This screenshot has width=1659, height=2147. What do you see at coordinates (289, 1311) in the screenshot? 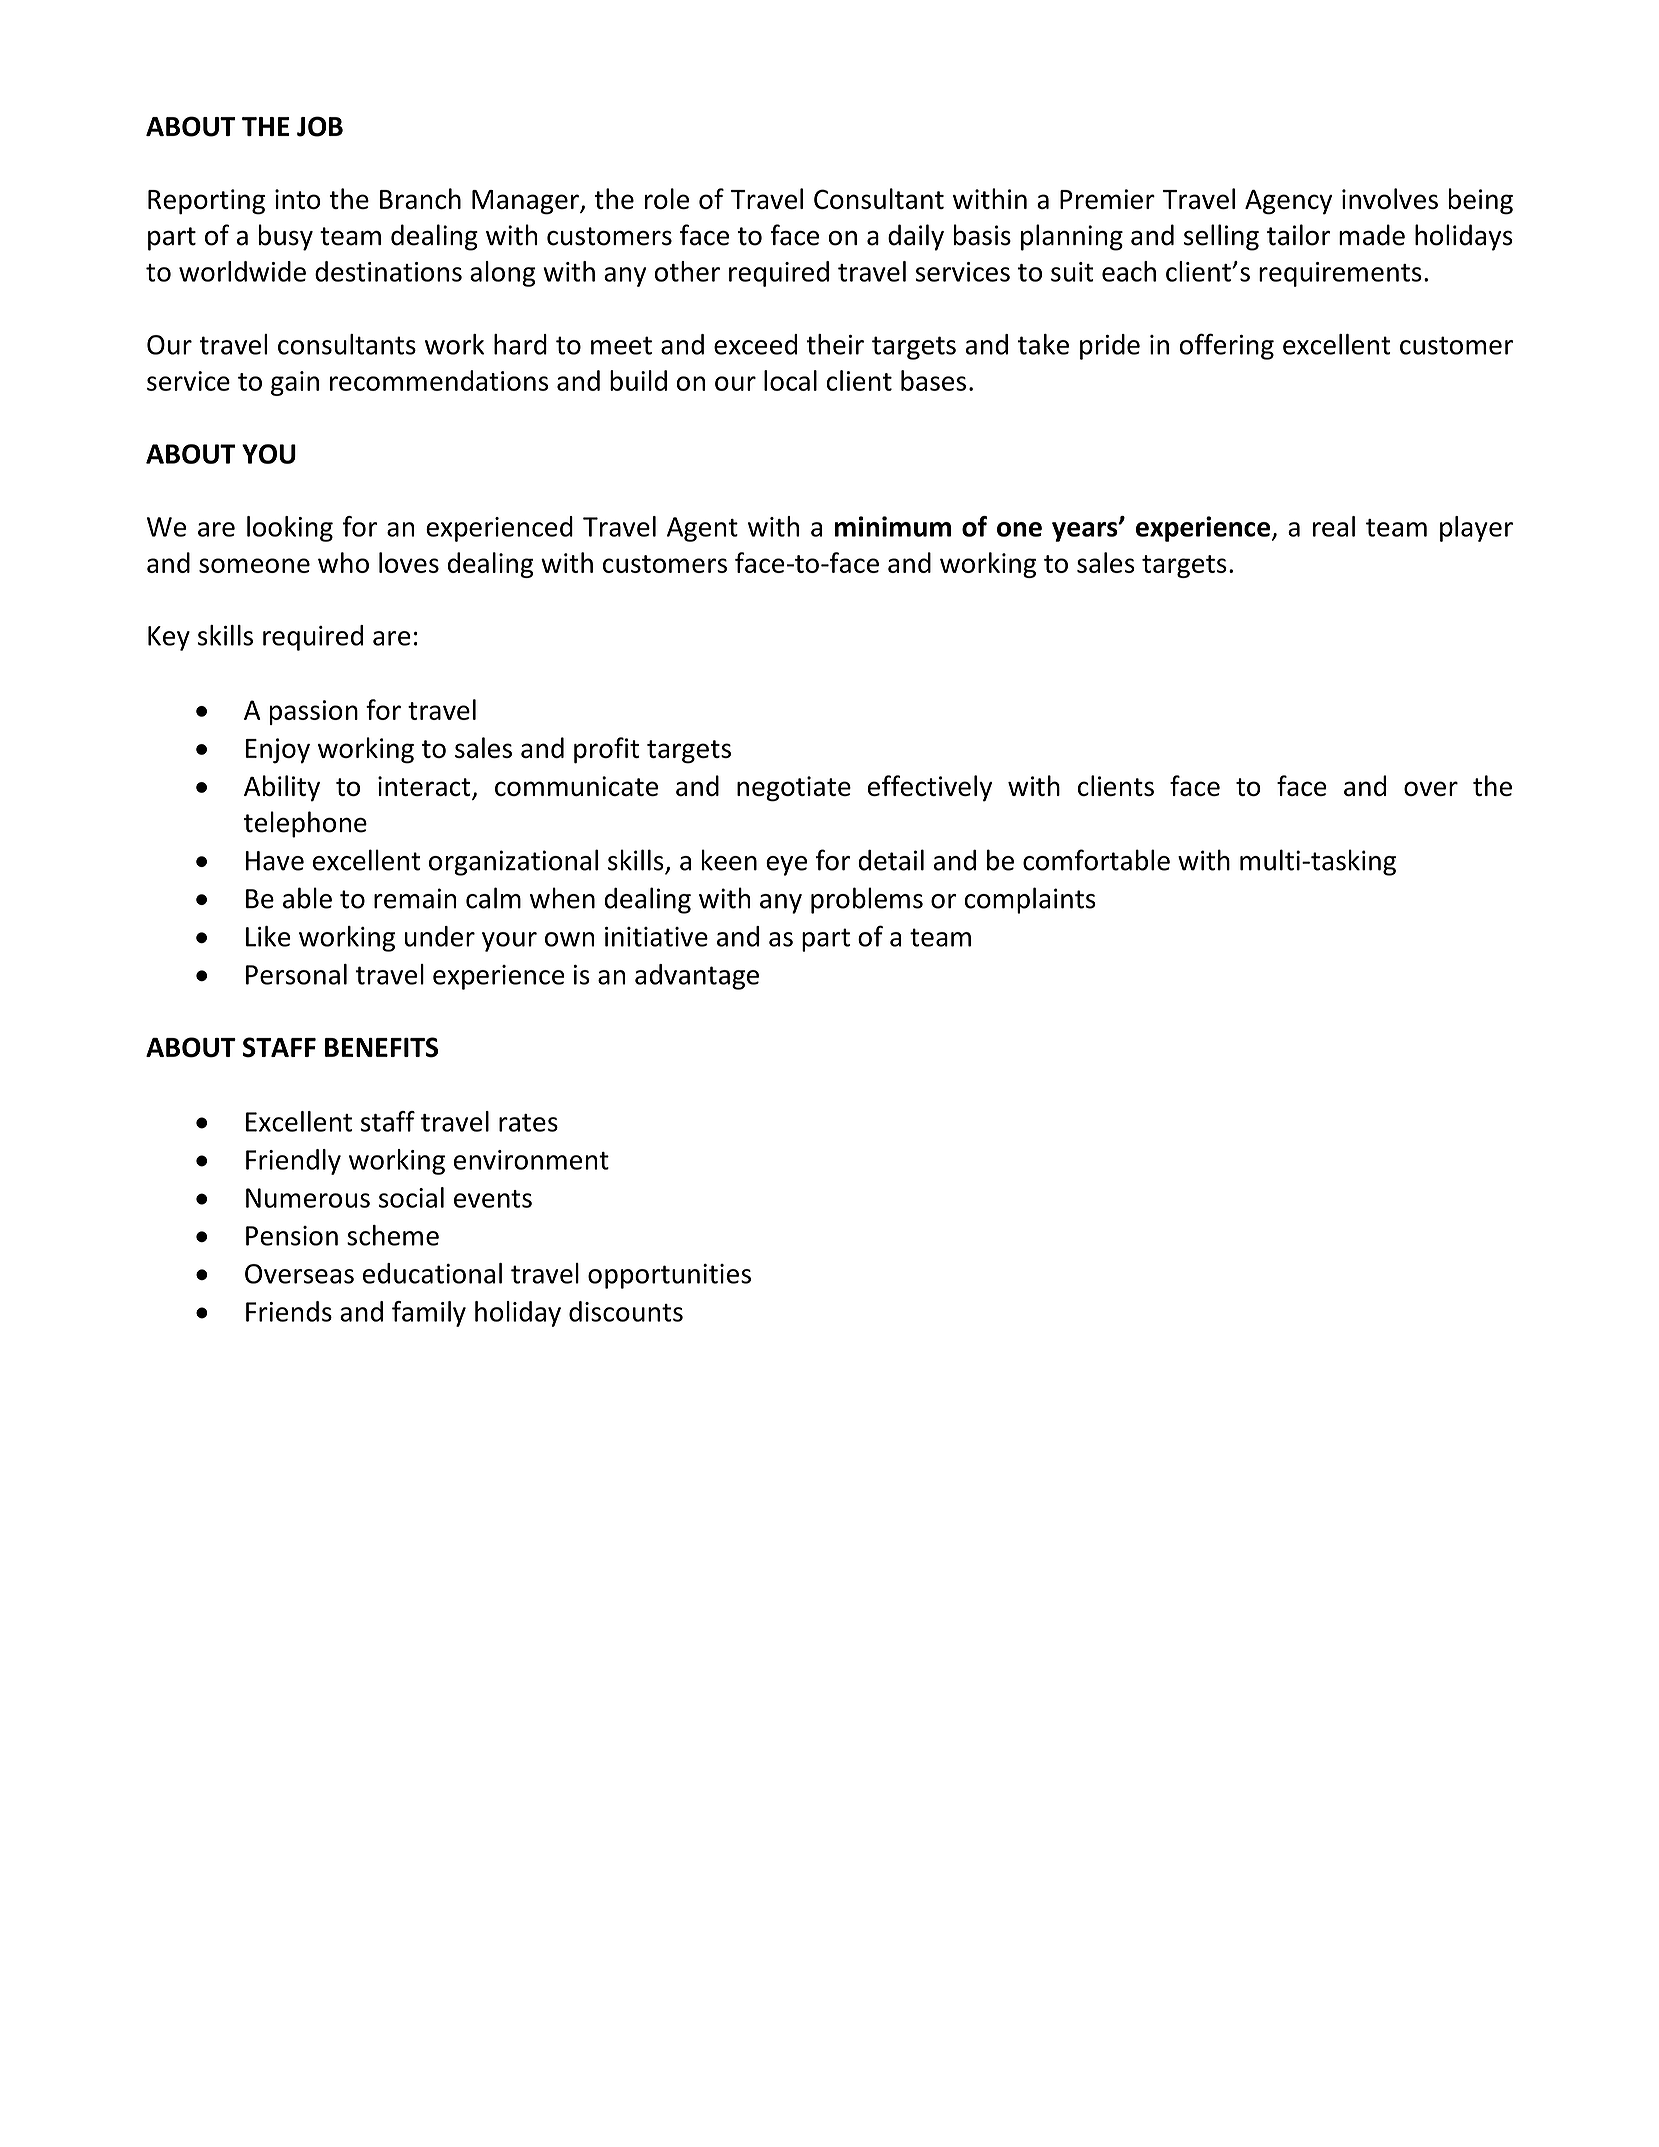
I see `Friends` at bounding box center [289, 1311].
